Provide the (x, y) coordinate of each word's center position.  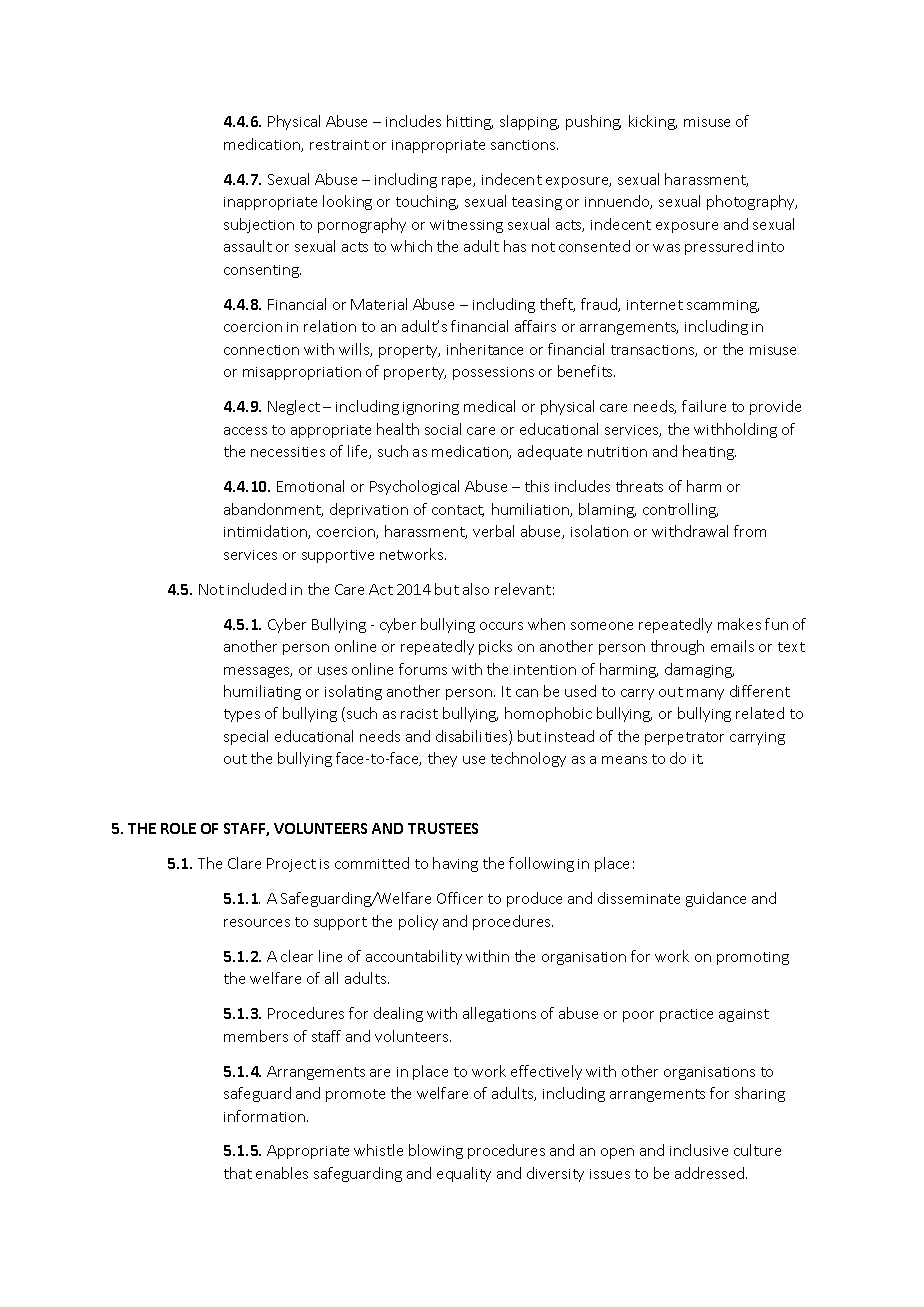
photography (752, 202)
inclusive (699, 1150)
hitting (470, 122)
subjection (259, 225)
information (264, 1116)
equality (464, 1174)
